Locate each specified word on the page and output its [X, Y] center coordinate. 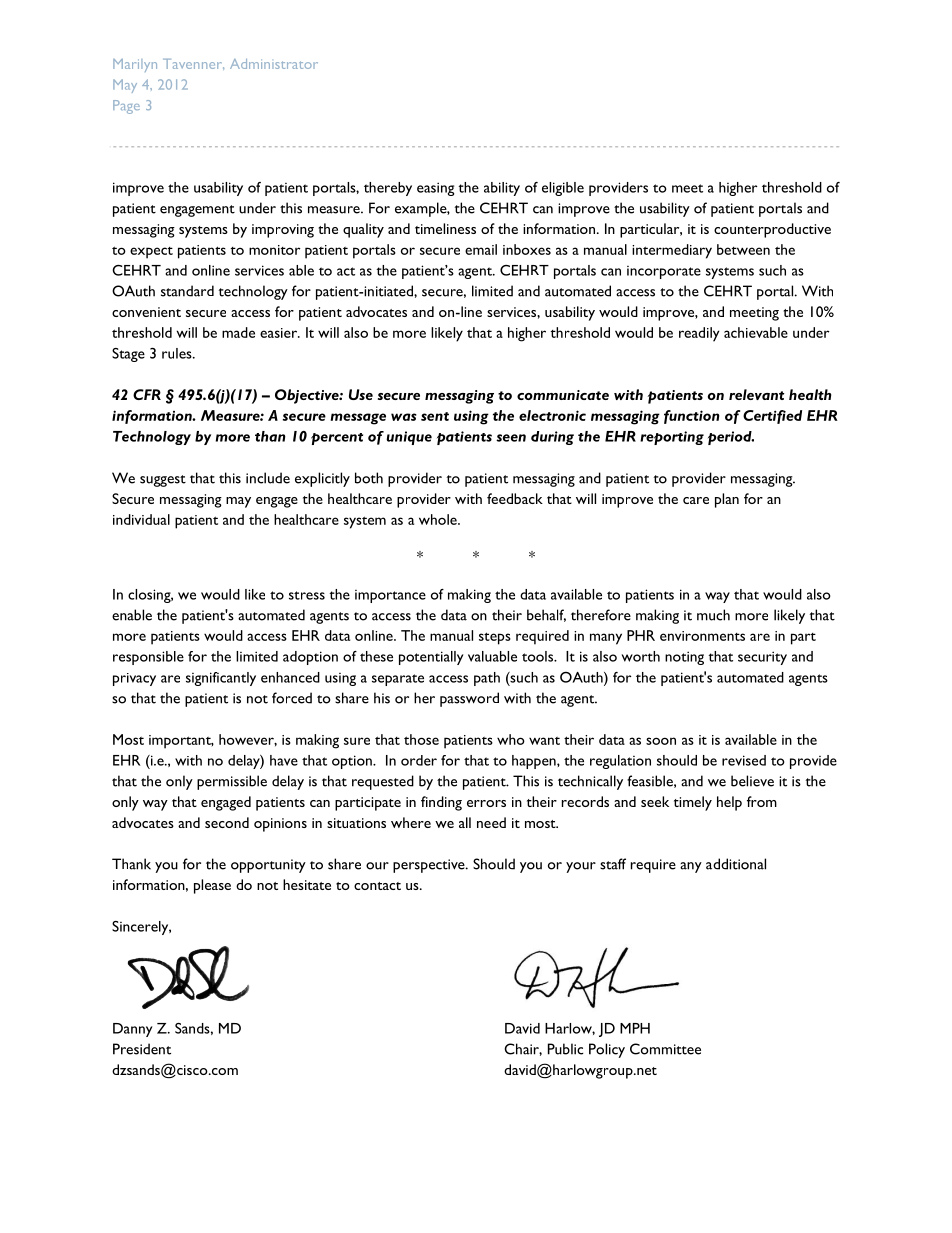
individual [141, 519]
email [481, 249]
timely [693, 803]
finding [441, 803]
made [238, 332]
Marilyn [135, 65]
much [713, 615]
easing [435, 189]
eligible [563, 189]
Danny [133, 1030]
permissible [232, 782]
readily [699, 334]
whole [439, 519]
